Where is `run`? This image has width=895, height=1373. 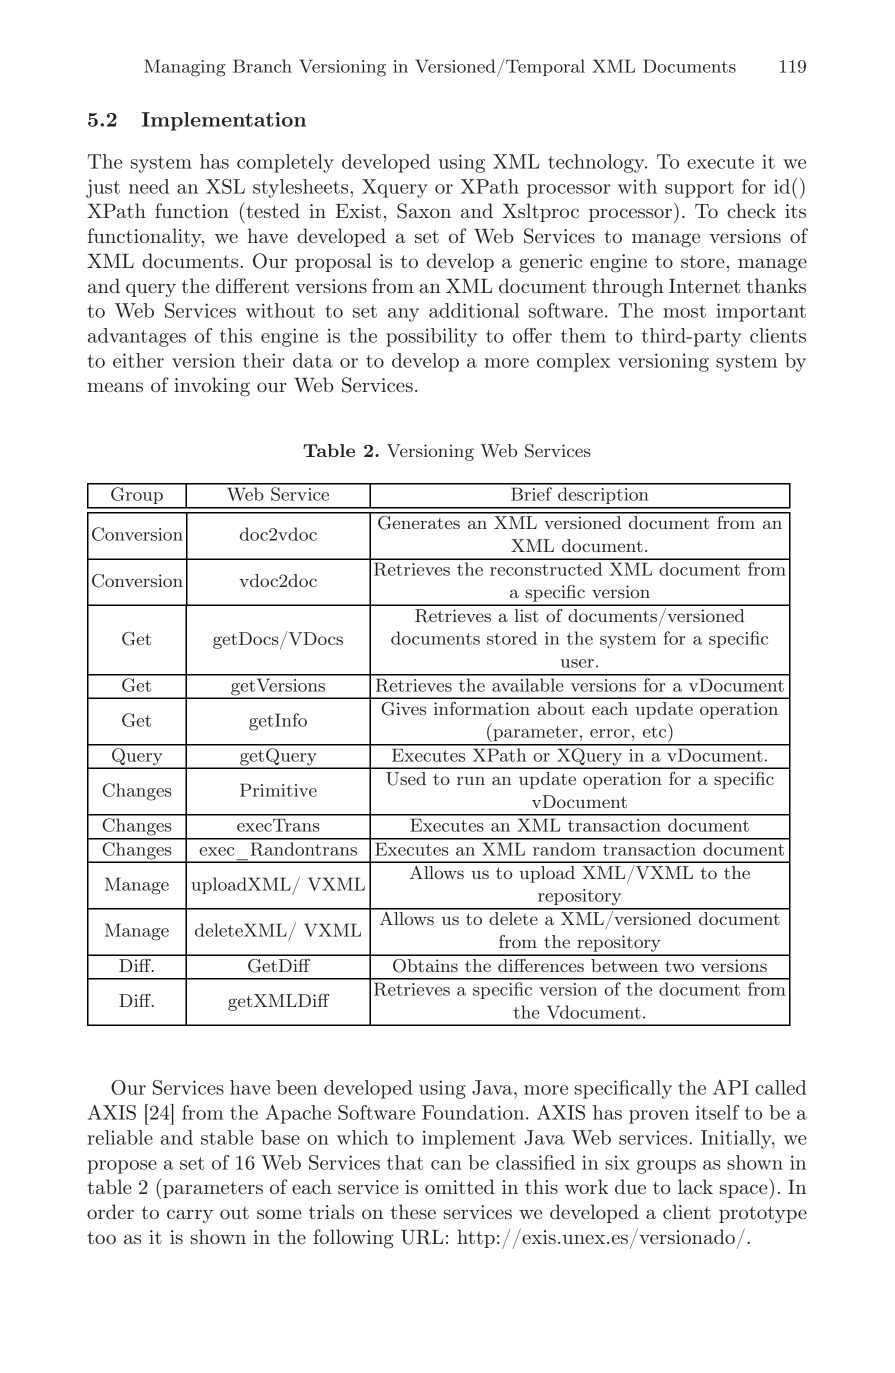 run is located at coordinates (471, 781).
